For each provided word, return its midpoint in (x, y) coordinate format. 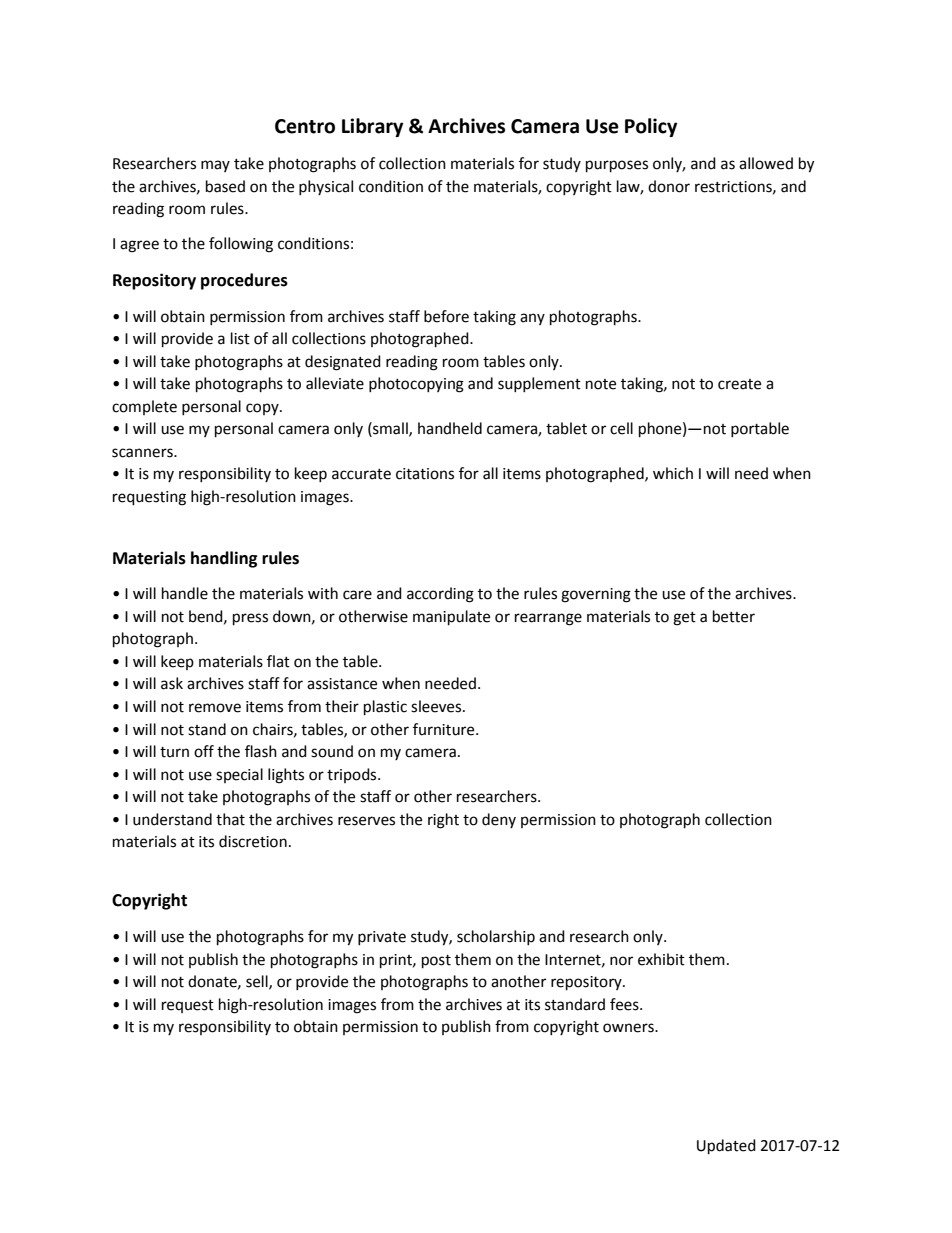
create (739, 384)
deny (499, 820)
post (436, 962)
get (684, 619)
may (215, 166)
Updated (726, 1147)
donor (669, 186)
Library (372, 127)
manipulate (451, 618)
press (250, 619)
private (382, 938)
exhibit (661, 959)
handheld (450, 428)
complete (144, 407)
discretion (253, 841)
